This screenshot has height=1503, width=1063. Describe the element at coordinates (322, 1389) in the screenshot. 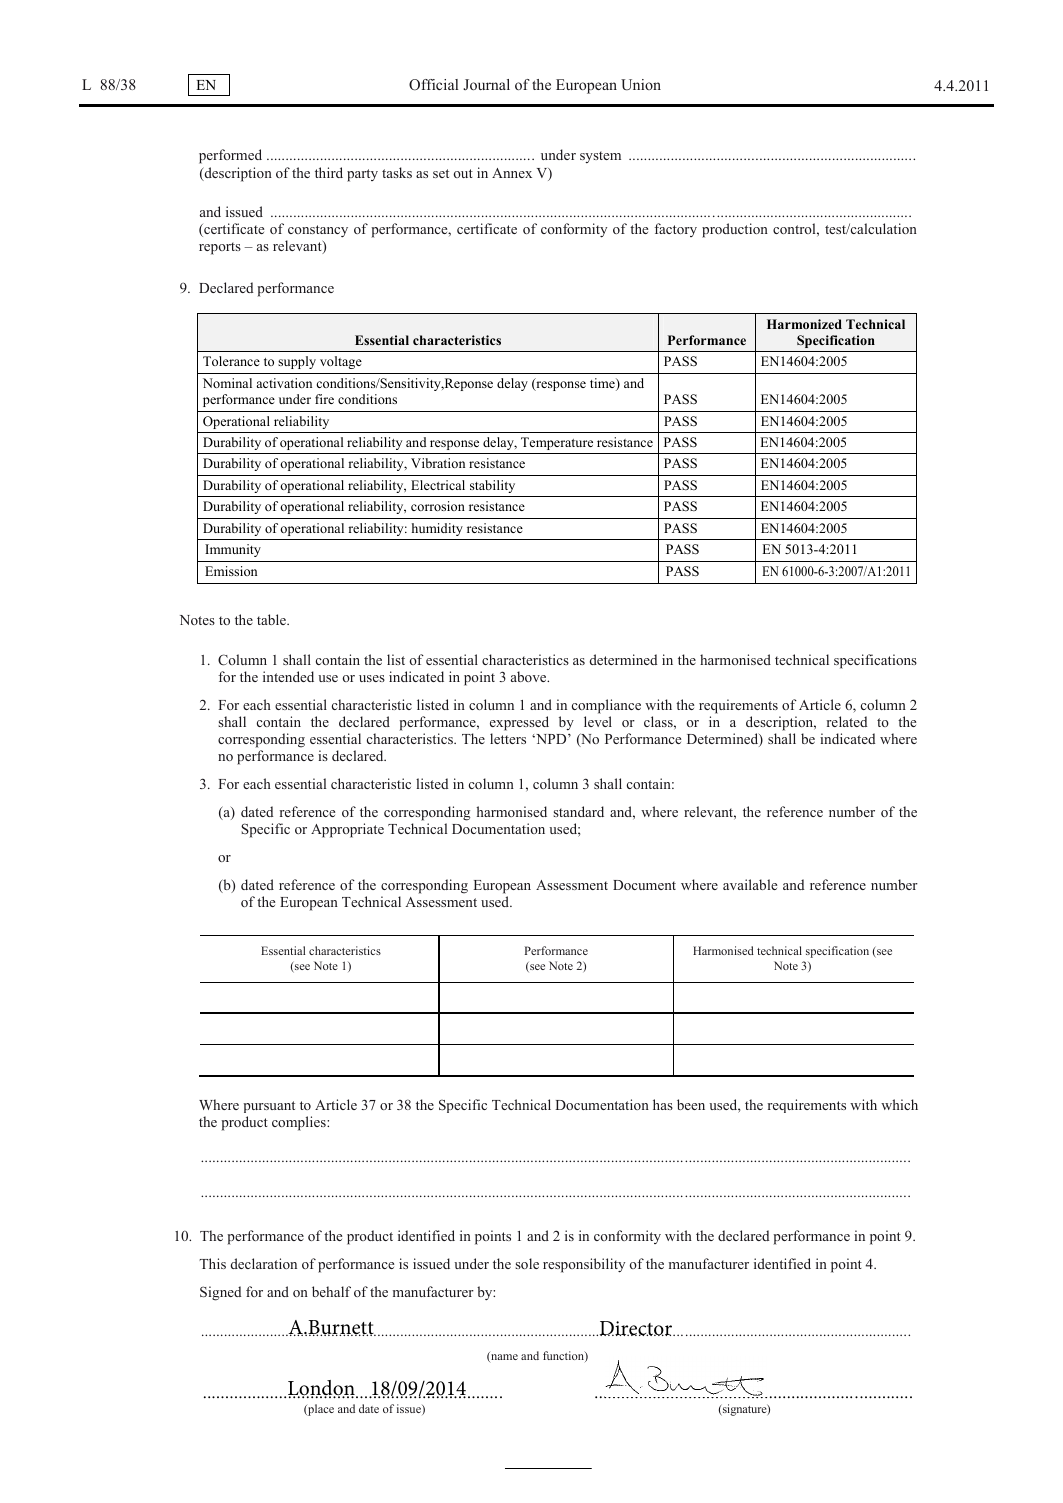

I see `London` at that location.
